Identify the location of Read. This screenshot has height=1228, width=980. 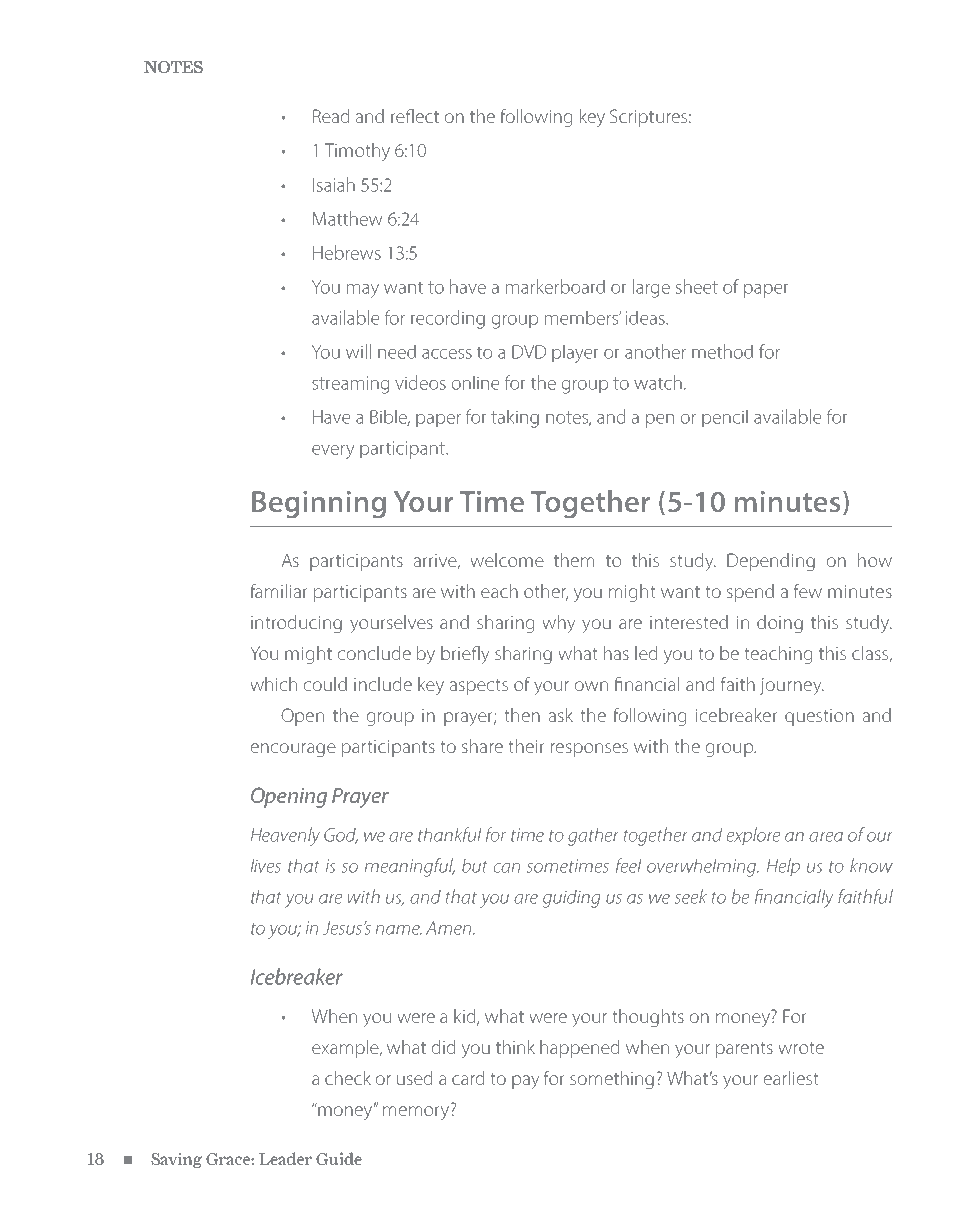
(331, 116).
